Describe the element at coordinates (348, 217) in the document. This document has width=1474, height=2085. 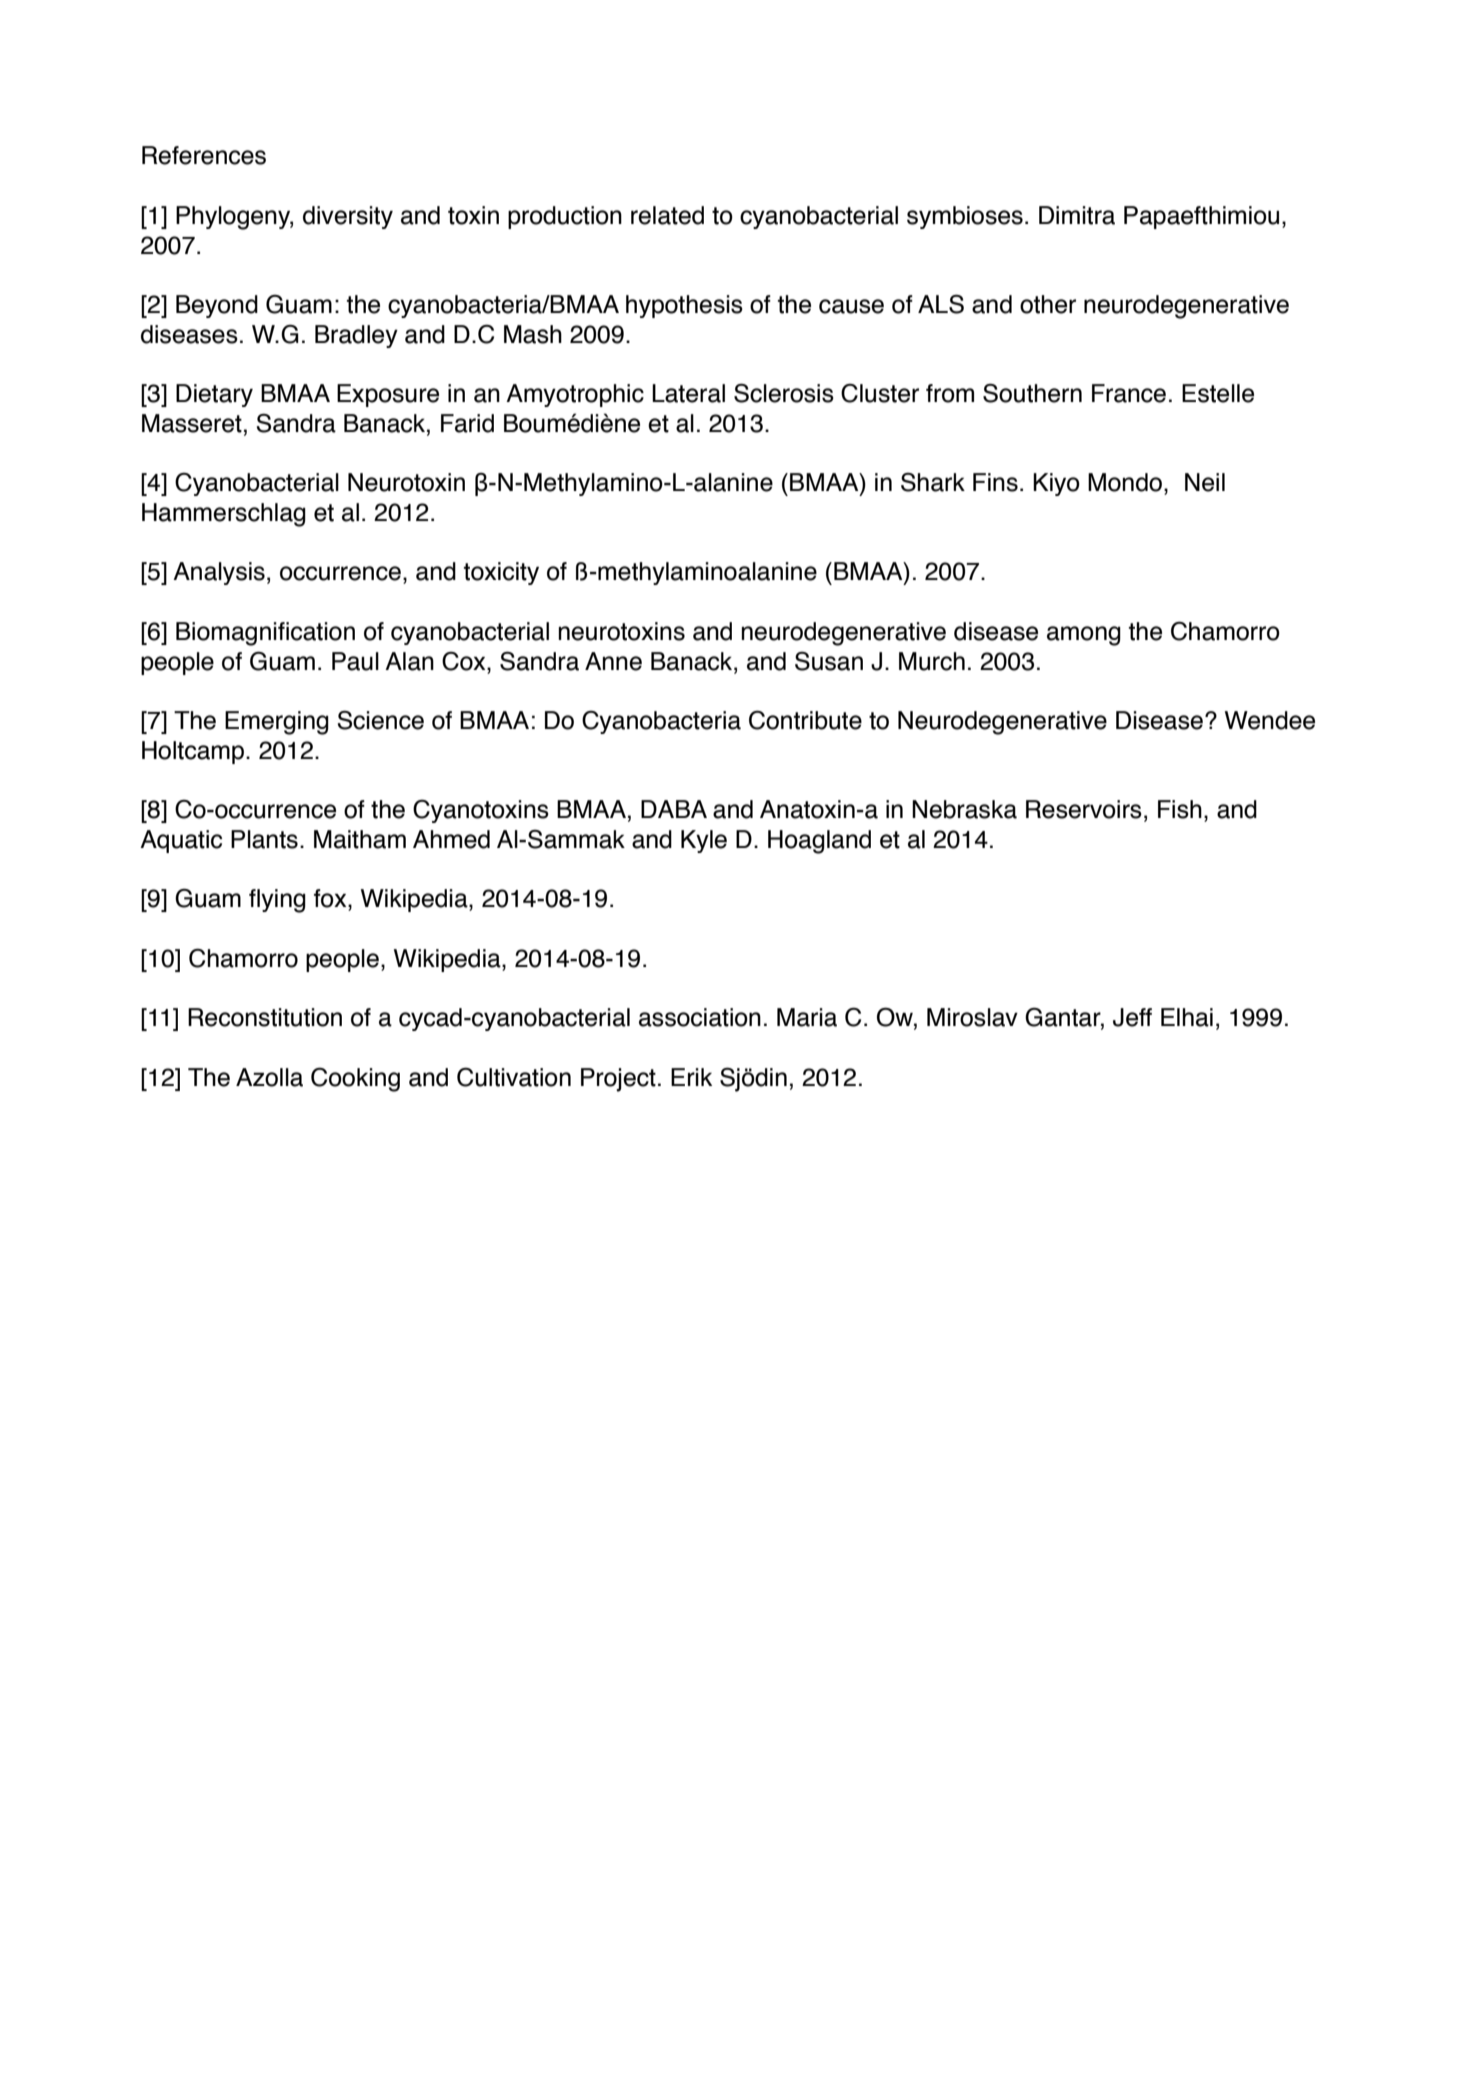
I see `diversity` at that location.
